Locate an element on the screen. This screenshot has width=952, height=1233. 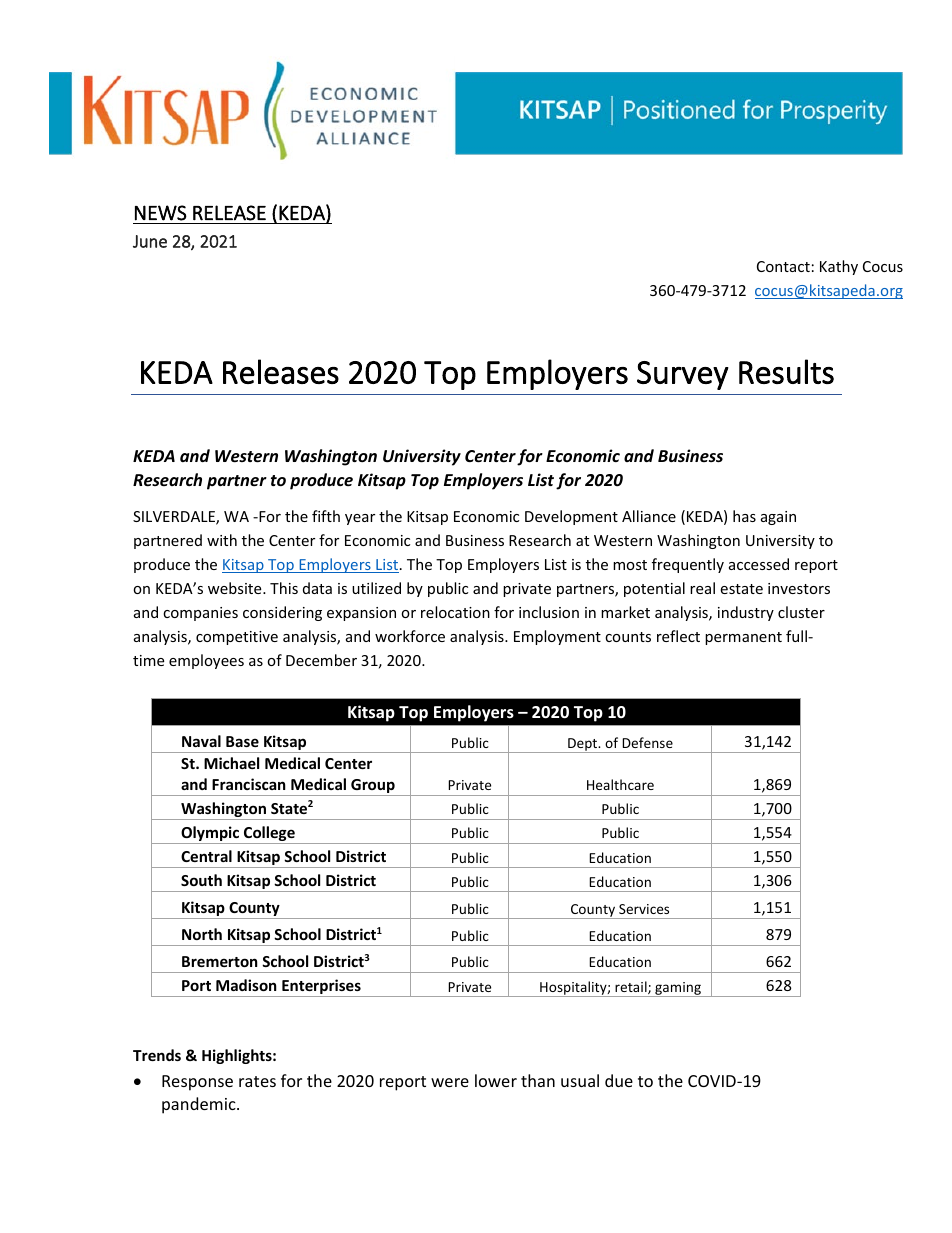
Survey is located at coordinates (683, 375).
